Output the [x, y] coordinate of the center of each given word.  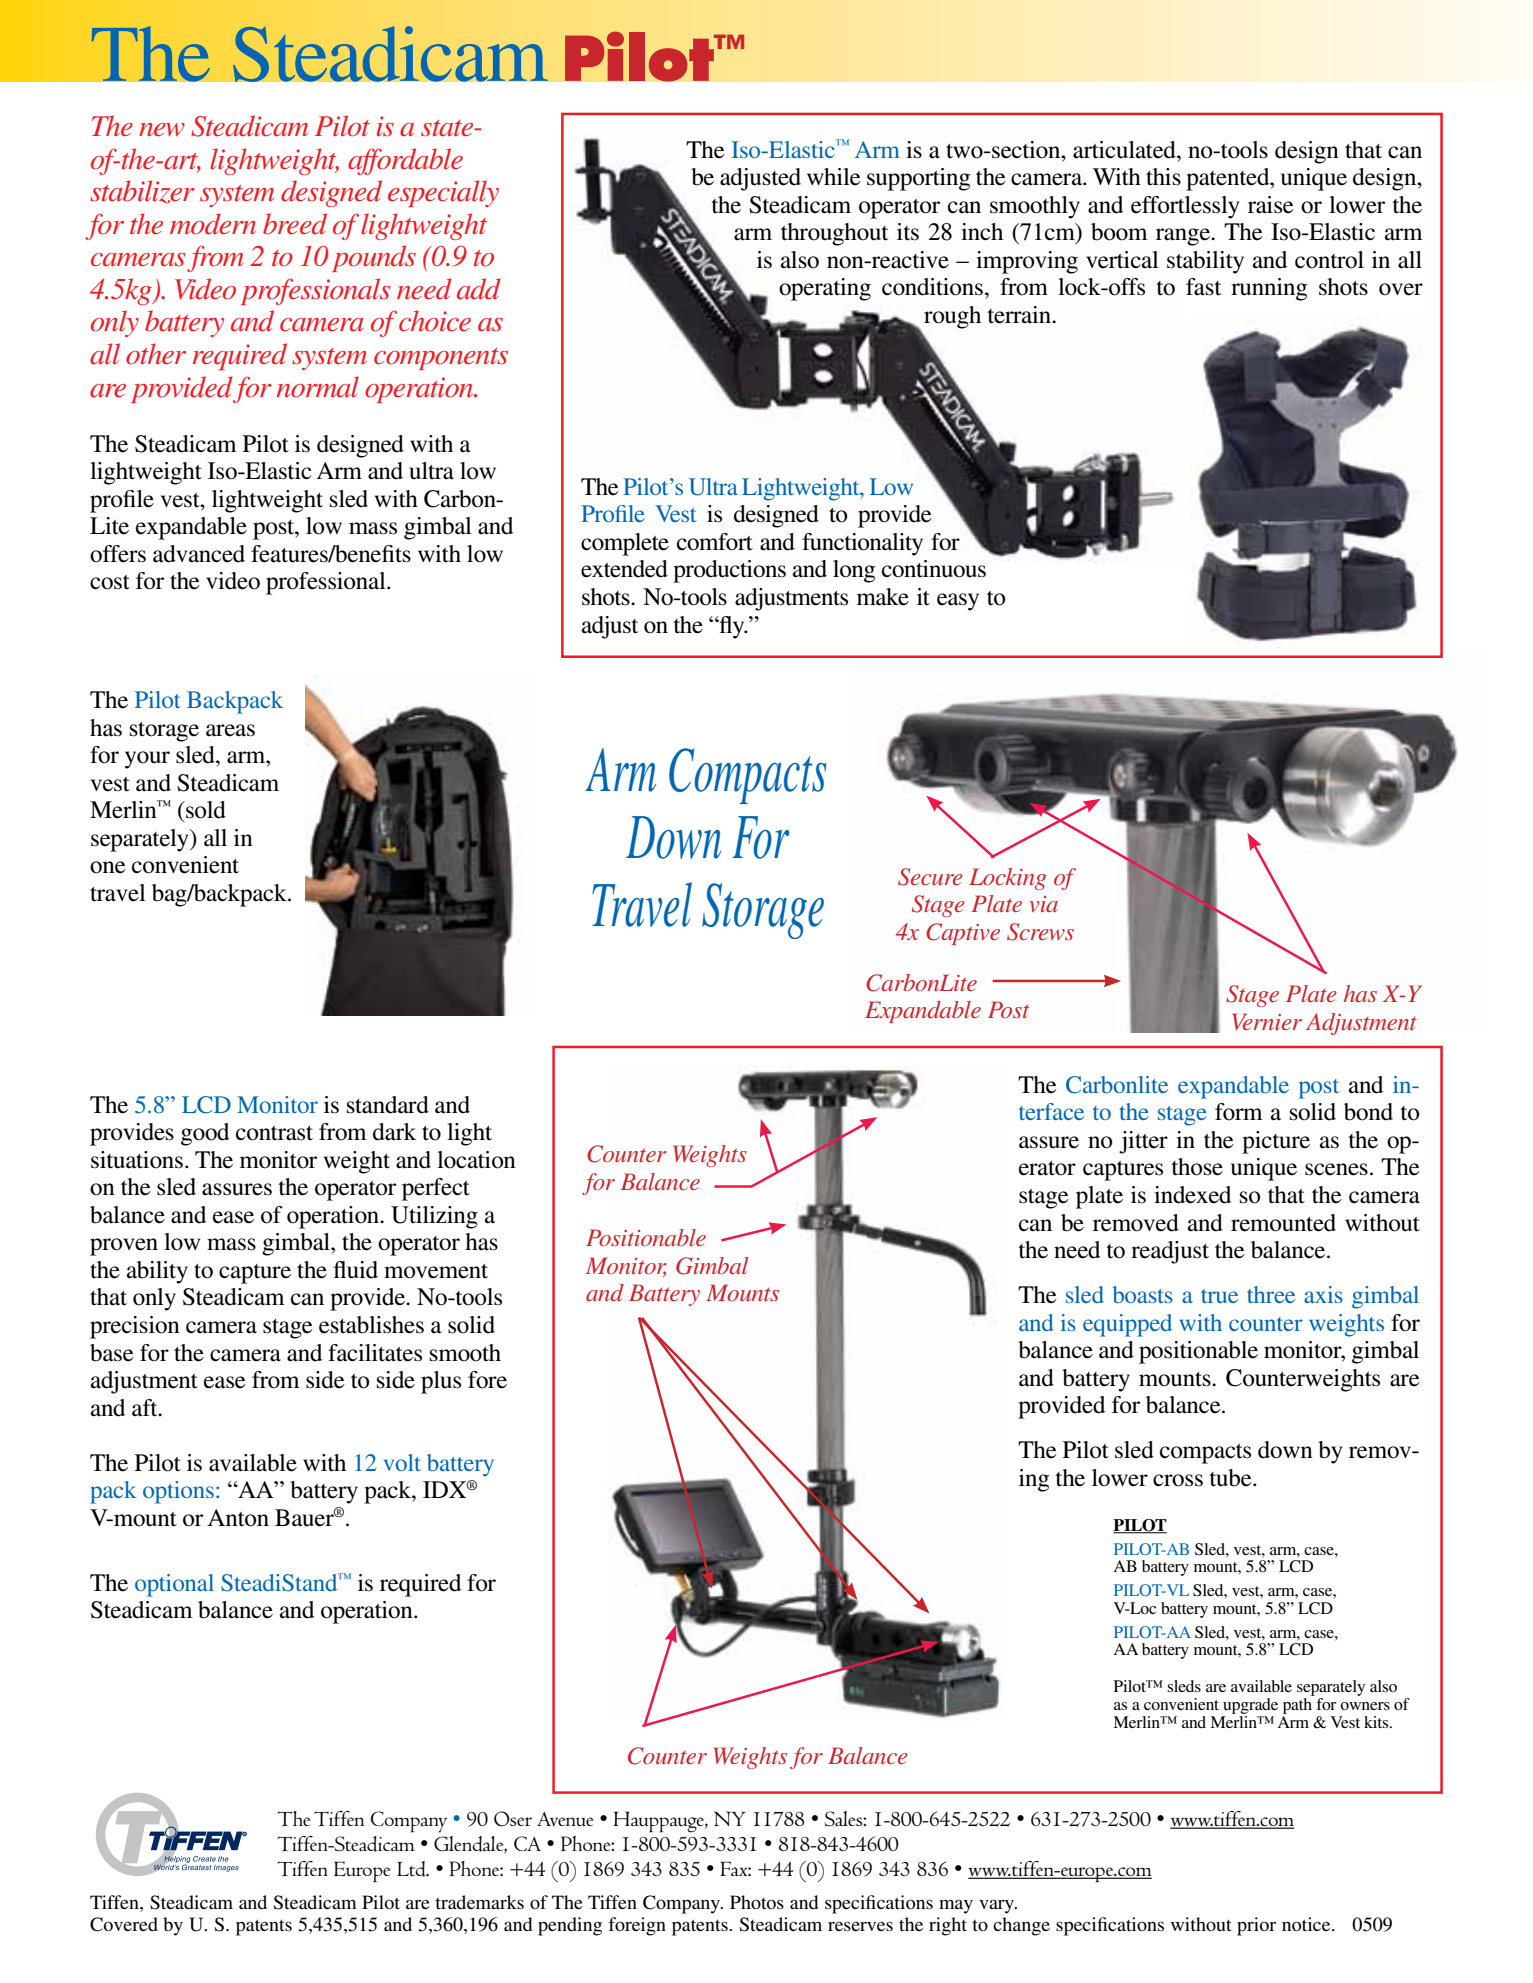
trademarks [479, 1902]
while [834, 177]
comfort [715, 542]
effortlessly [1185, 207]
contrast [274, 1133]
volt [402, 1462]
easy [958, 602]
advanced [199, 554]
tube [1232, 1478]
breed [295, 224]
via [1043, 904]
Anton [238, 1518]
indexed [1192, 1195]
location [476, 1160]
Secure [930, 877]
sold [205, 810]
